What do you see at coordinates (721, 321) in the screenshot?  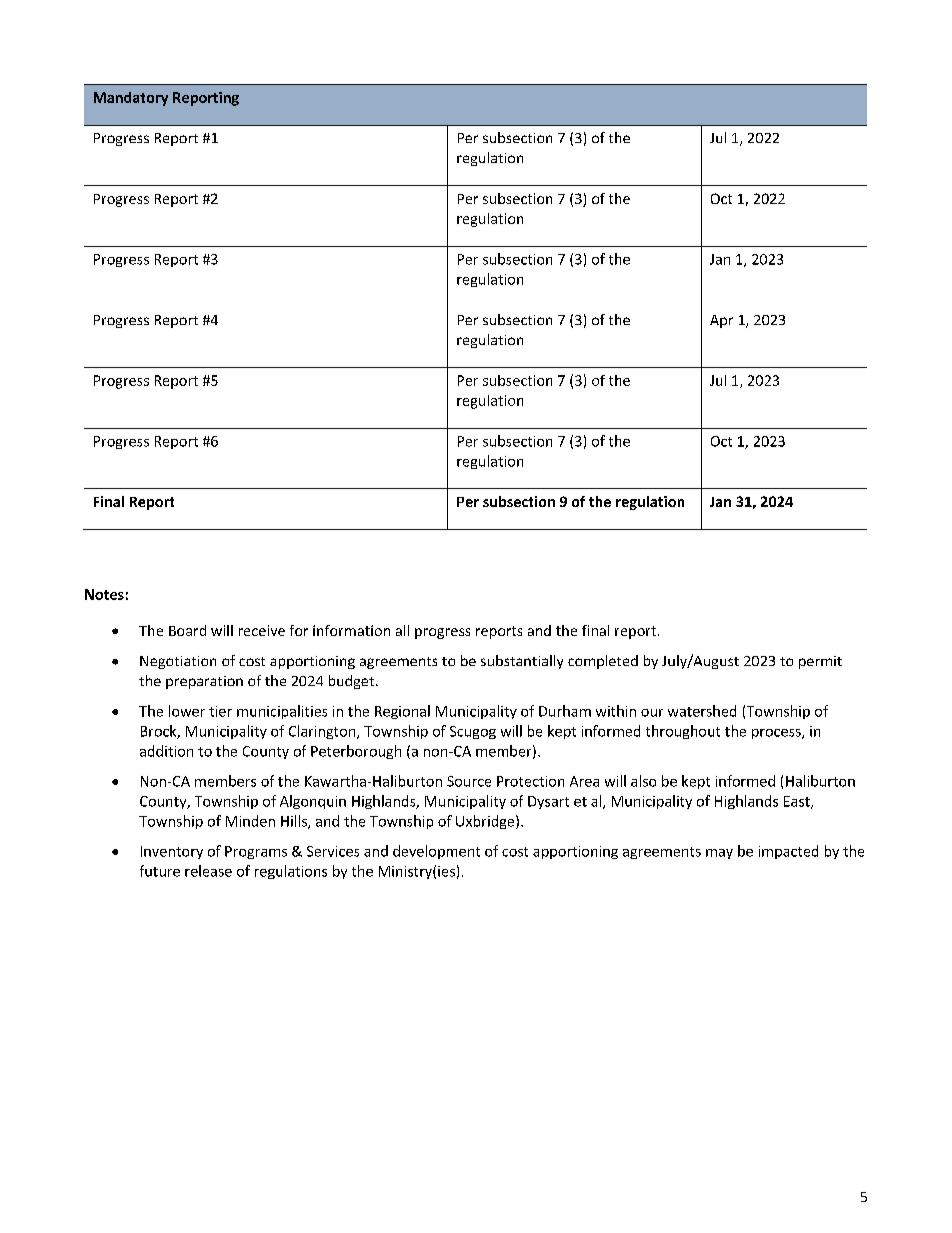 I see `Apr` at bounding box center [721, 321].
